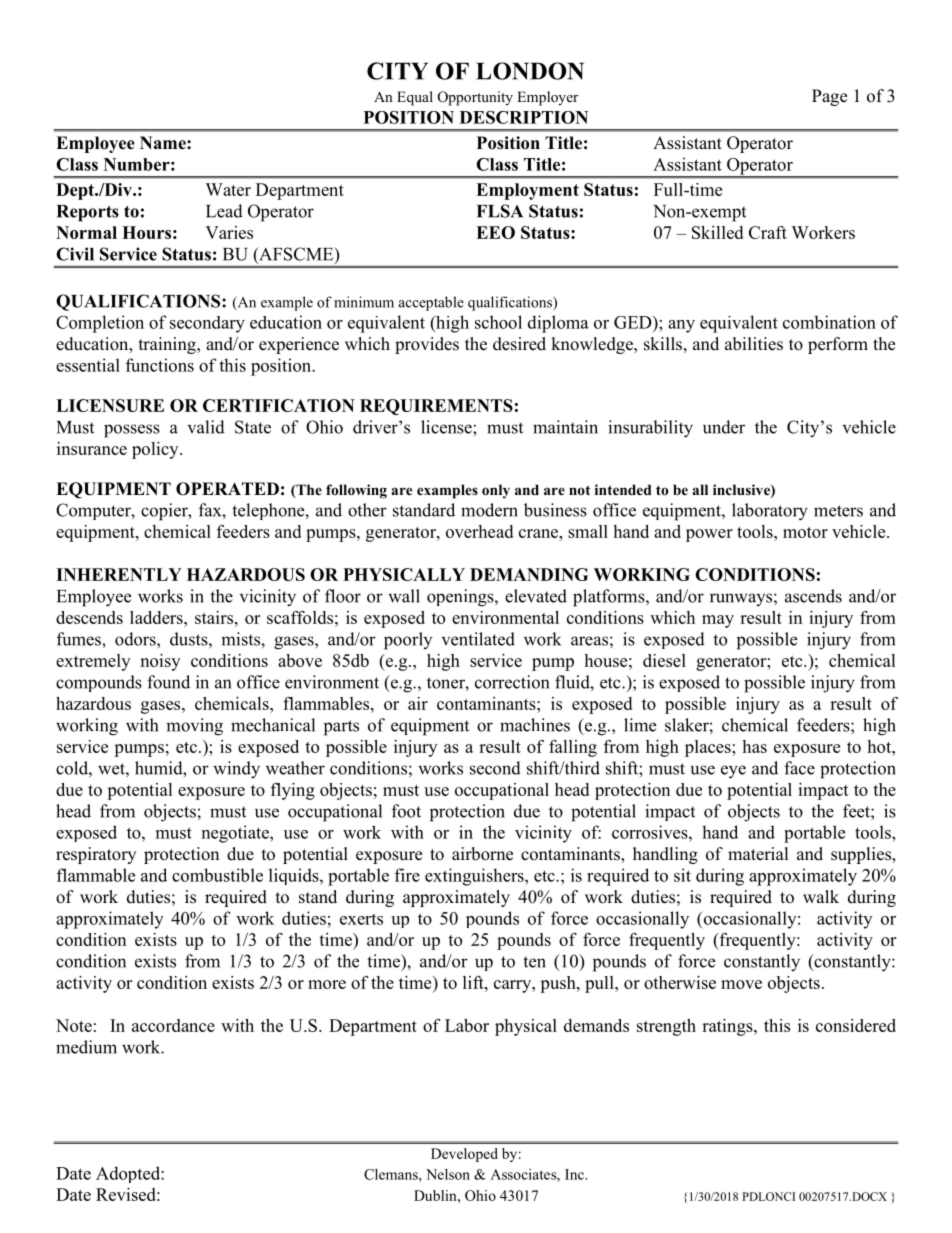 Image resolution: width=952 pixels, height=1233 pixels. Describe the element at coordinates (718, 621) in the screenshot. I see `may` at that location.
